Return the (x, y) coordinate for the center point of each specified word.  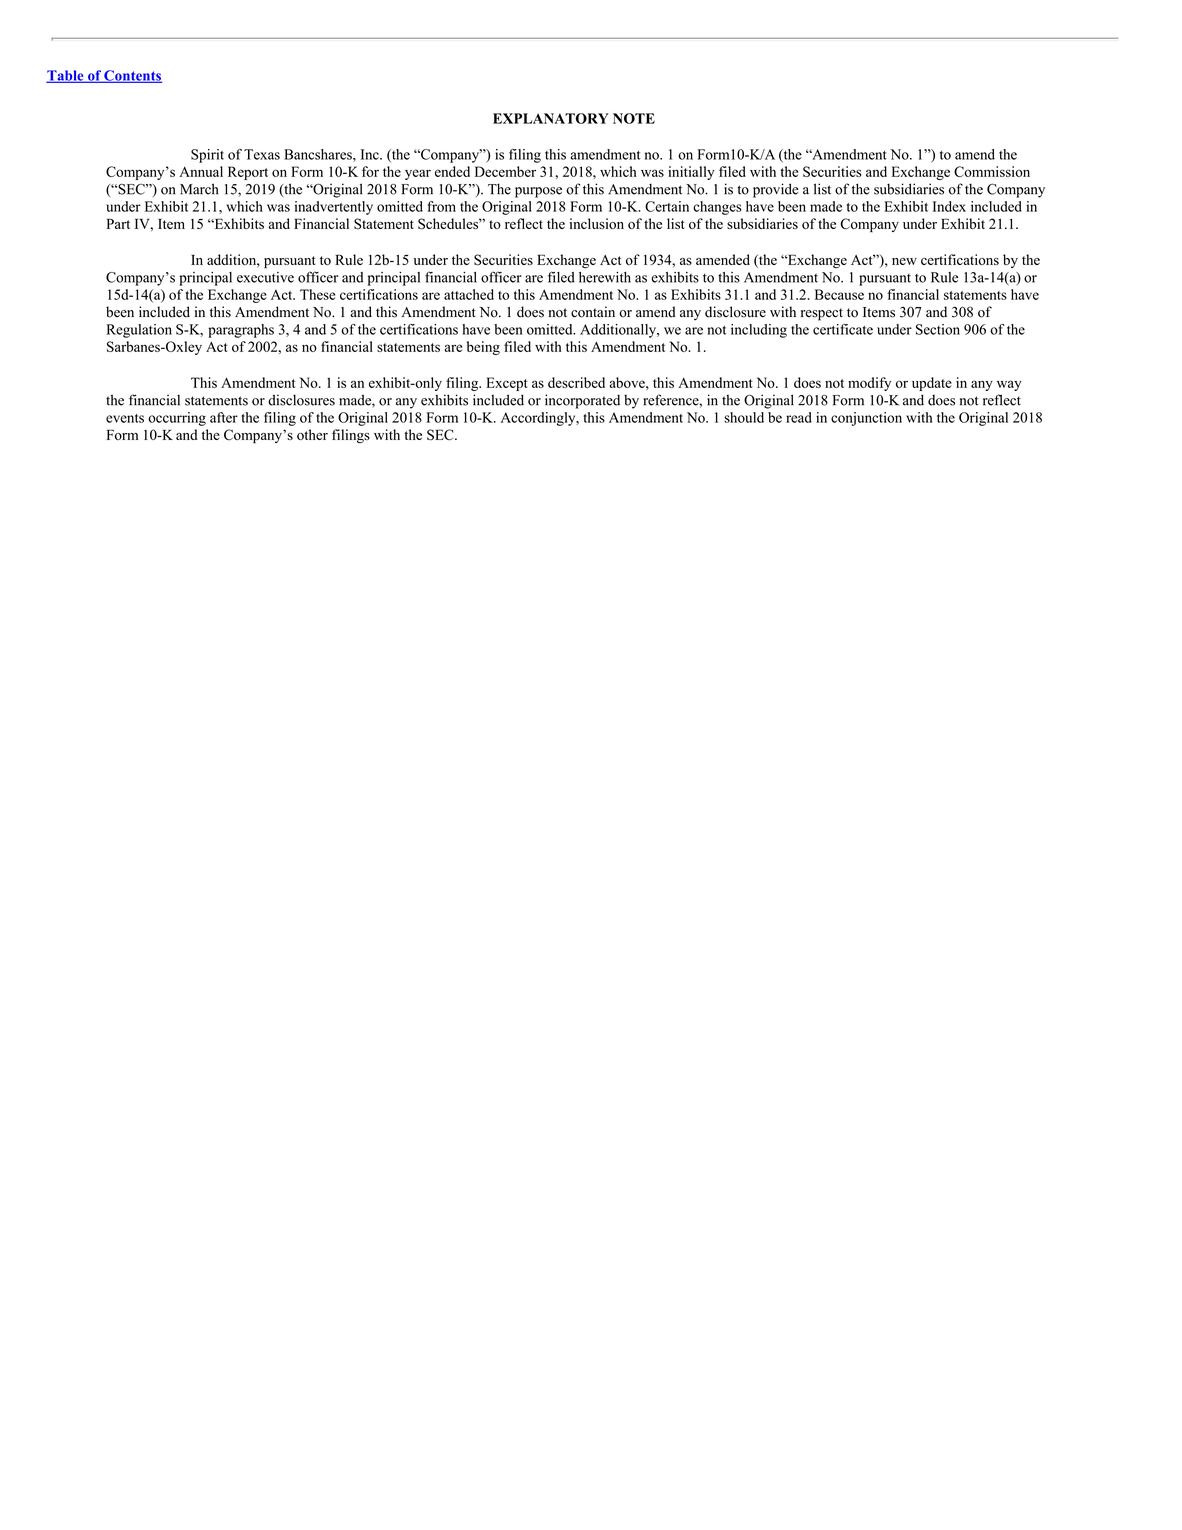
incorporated (582, 401)
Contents (132, 76)
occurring (177, 419)
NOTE (634, 118)
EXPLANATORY (550, 118)
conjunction (866, 419)
